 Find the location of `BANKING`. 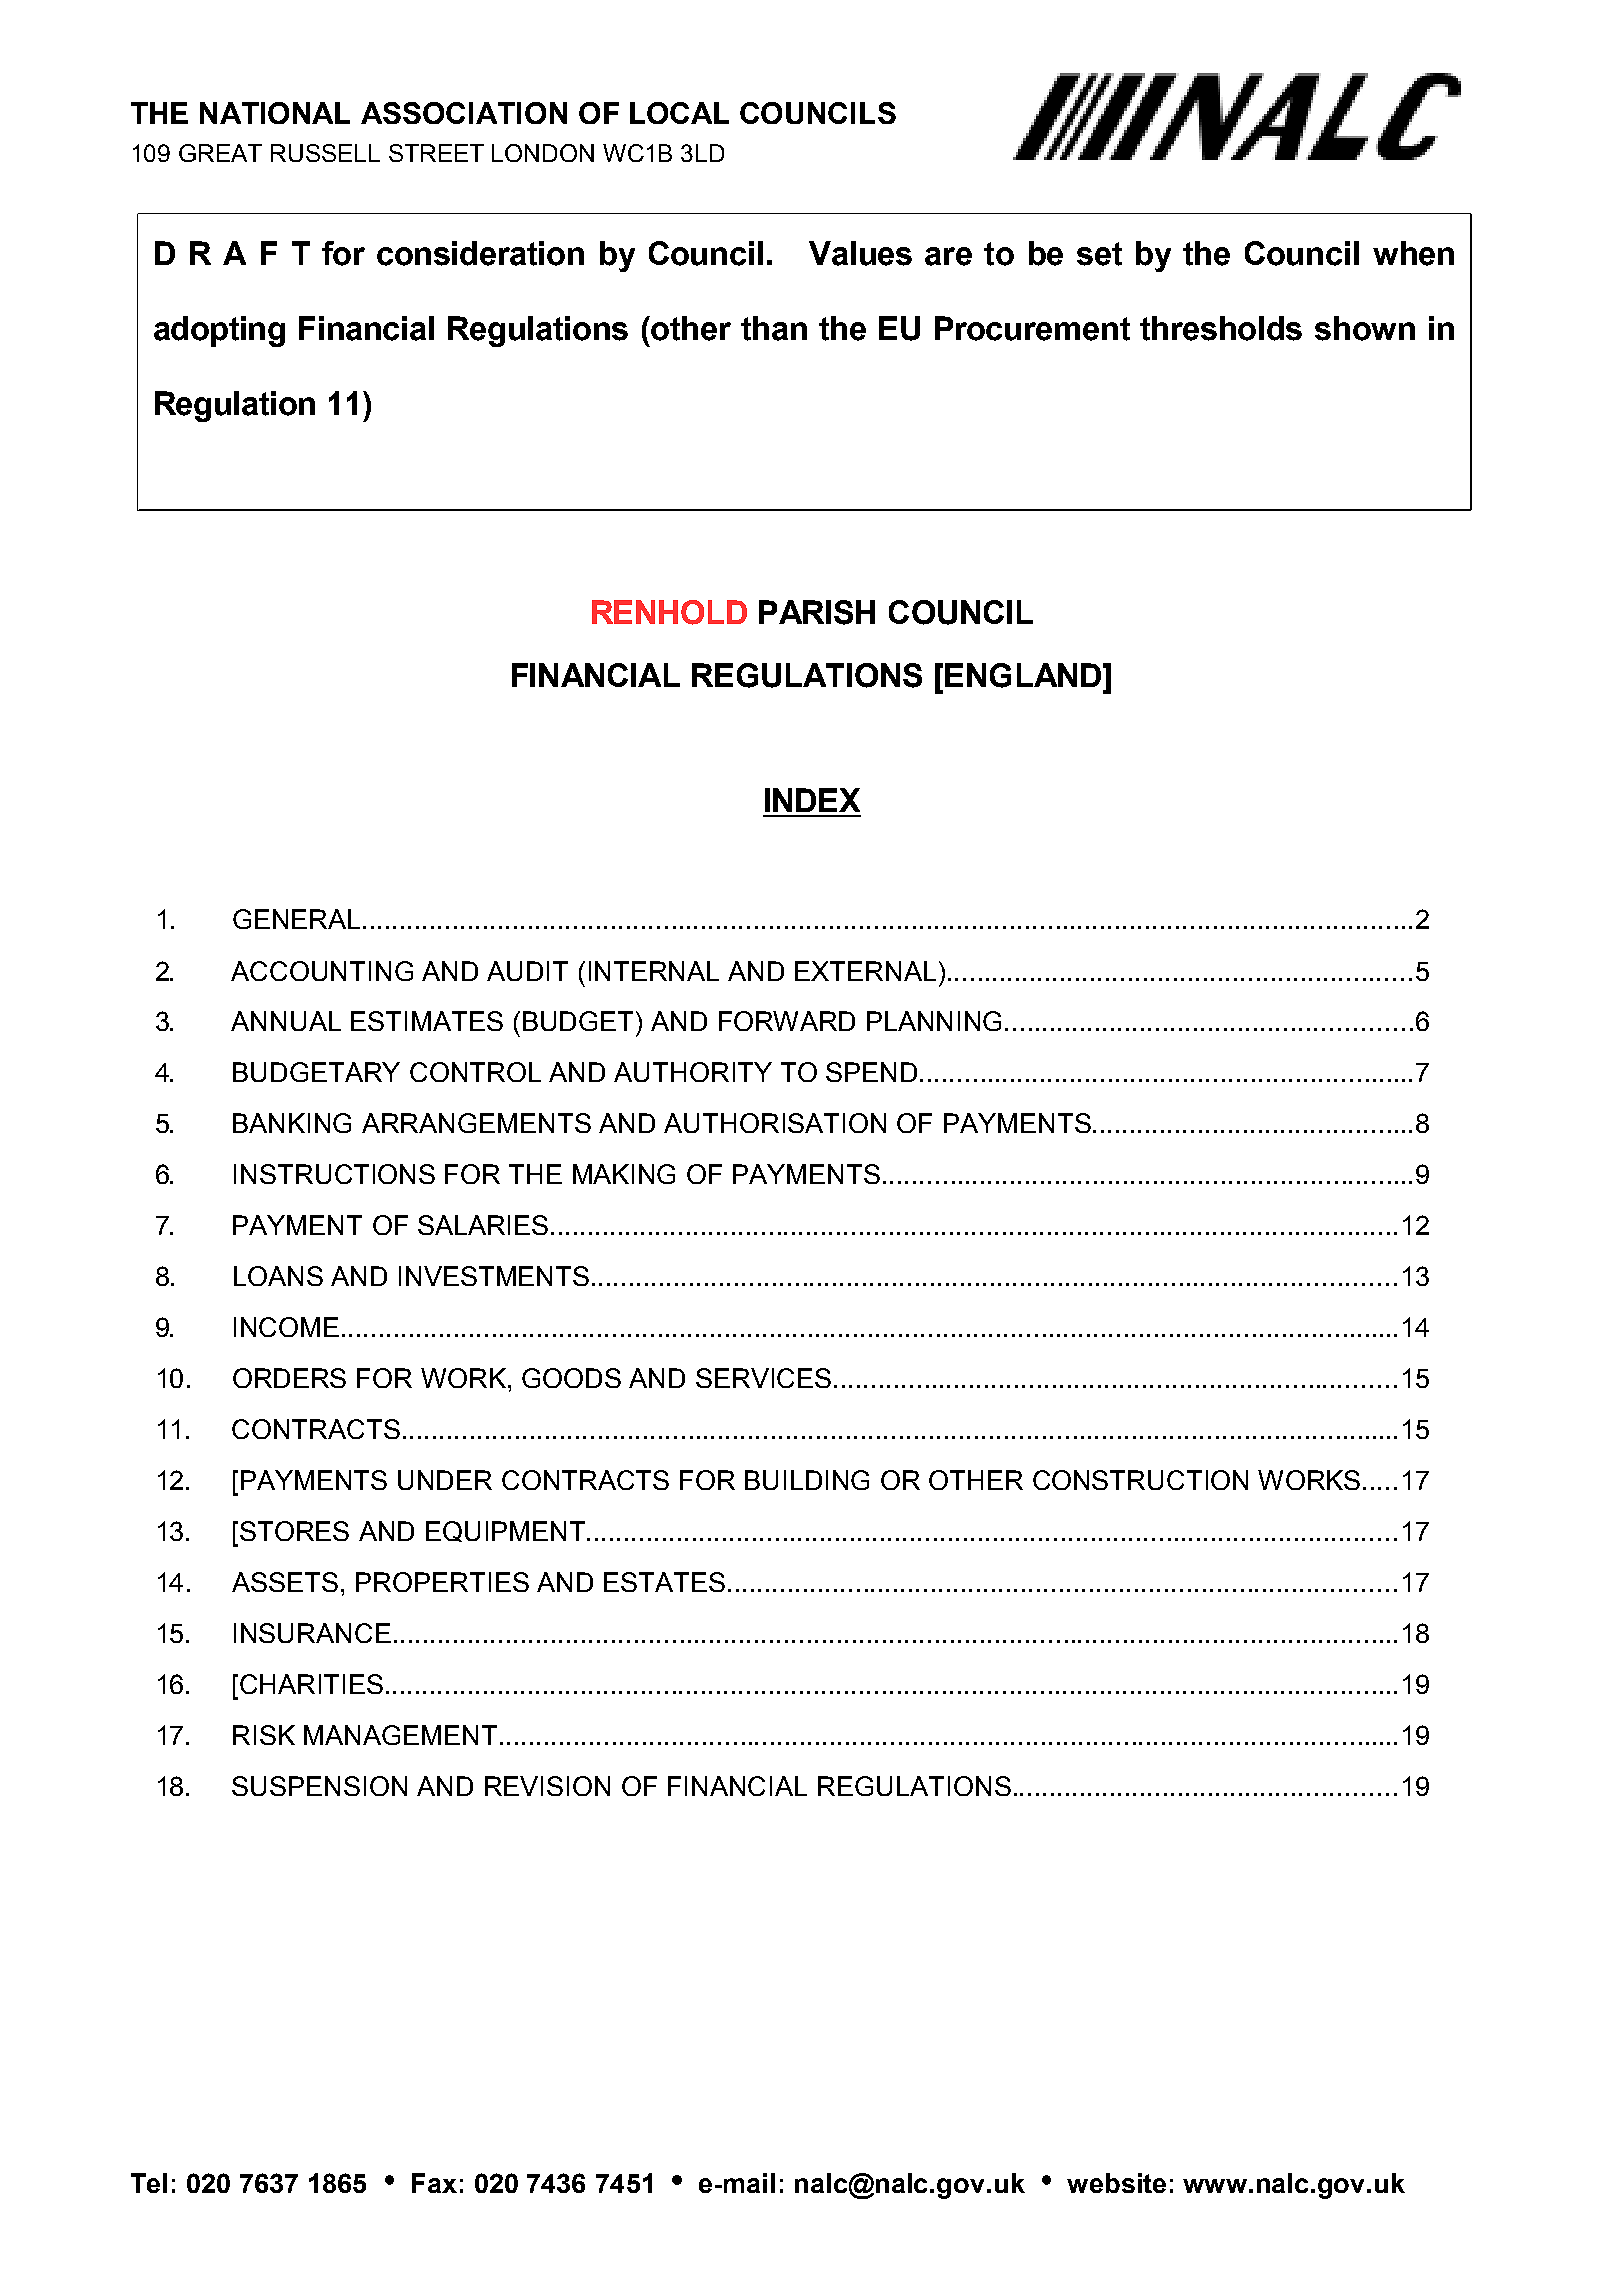

BANKING is located at coordinates (292, 1123).
